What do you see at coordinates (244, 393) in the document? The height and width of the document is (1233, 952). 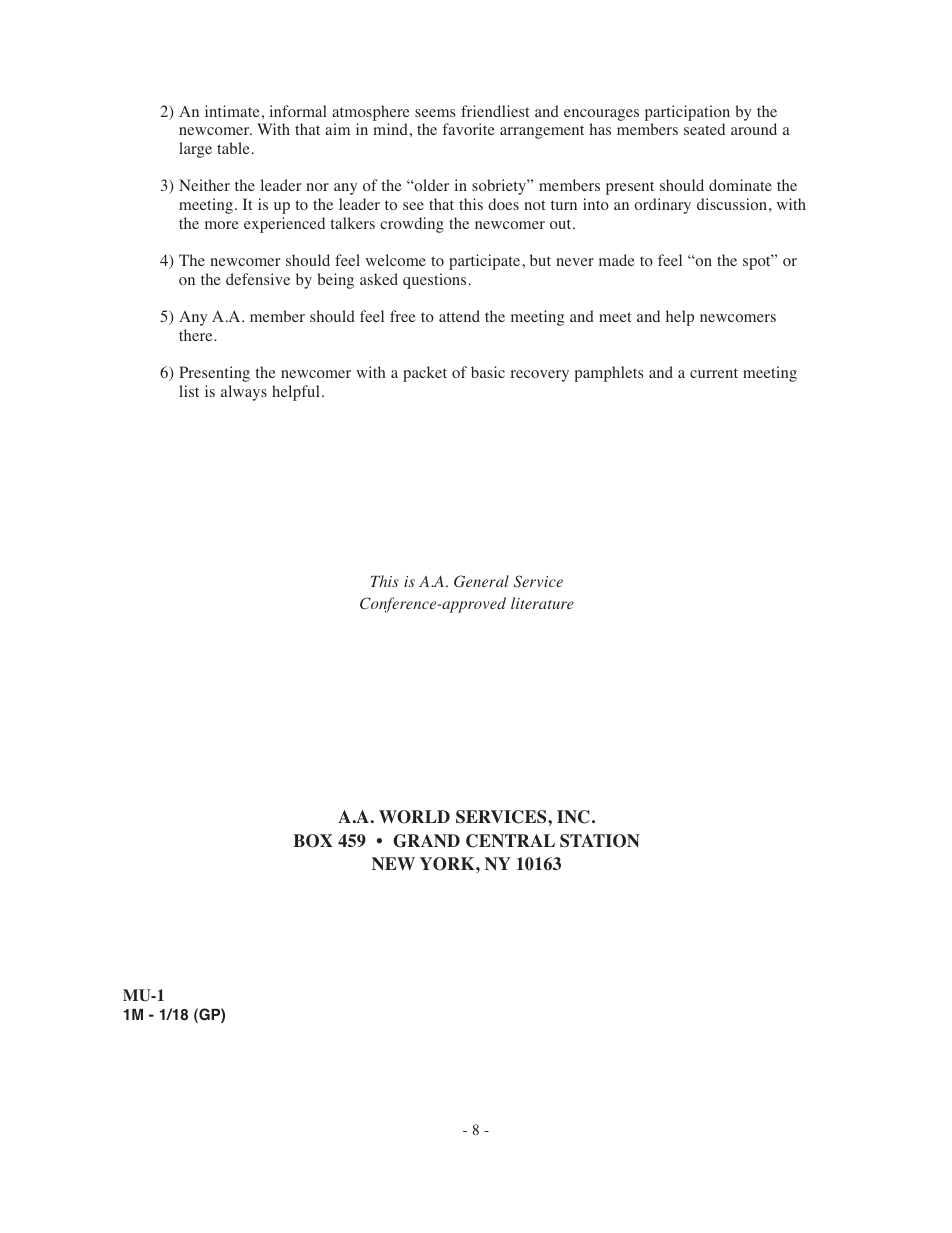 I see `always` at bounding box center [244, 393].
